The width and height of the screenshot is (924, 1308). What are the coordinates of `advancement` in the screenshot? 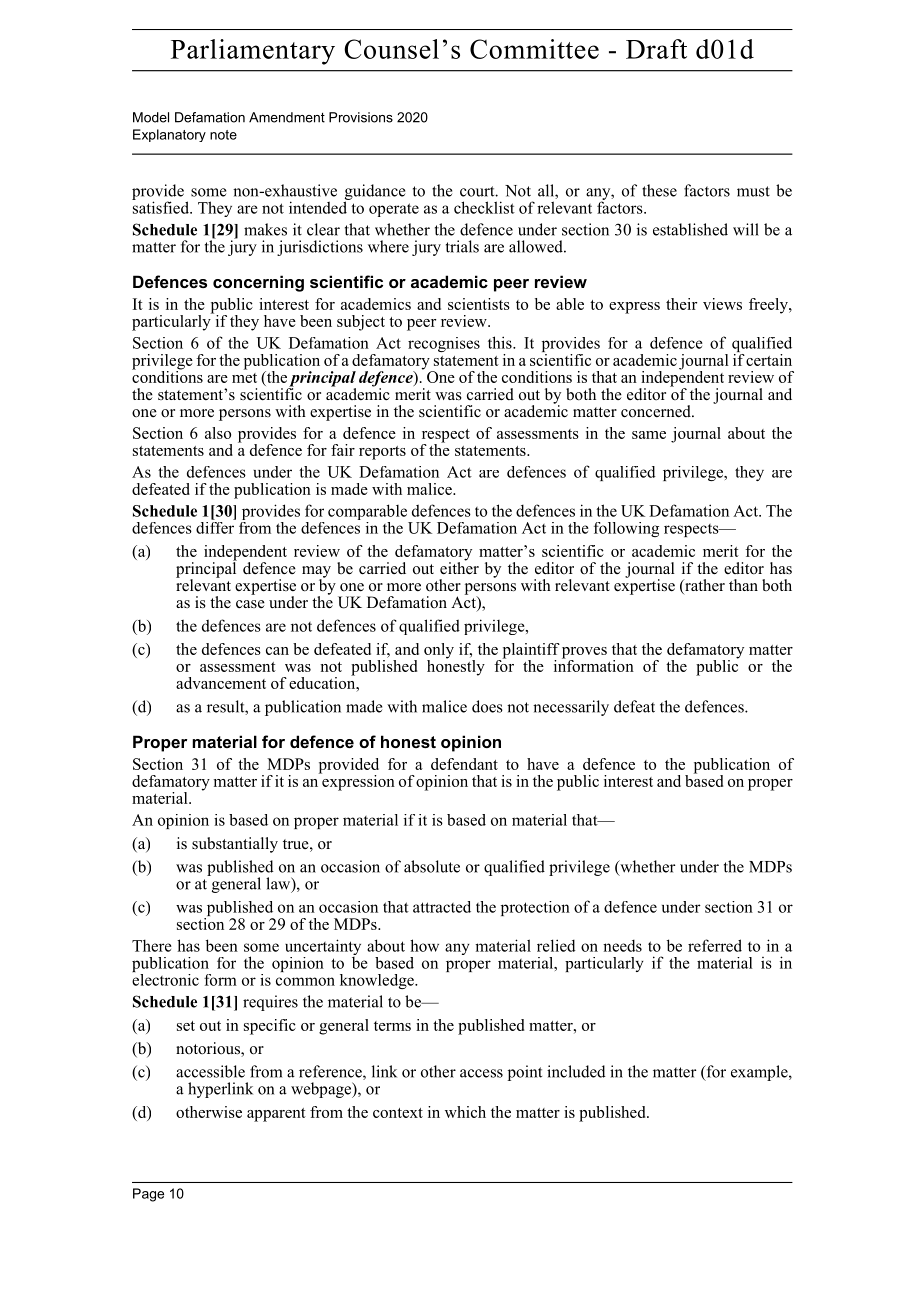 It's located at (221, 683).
